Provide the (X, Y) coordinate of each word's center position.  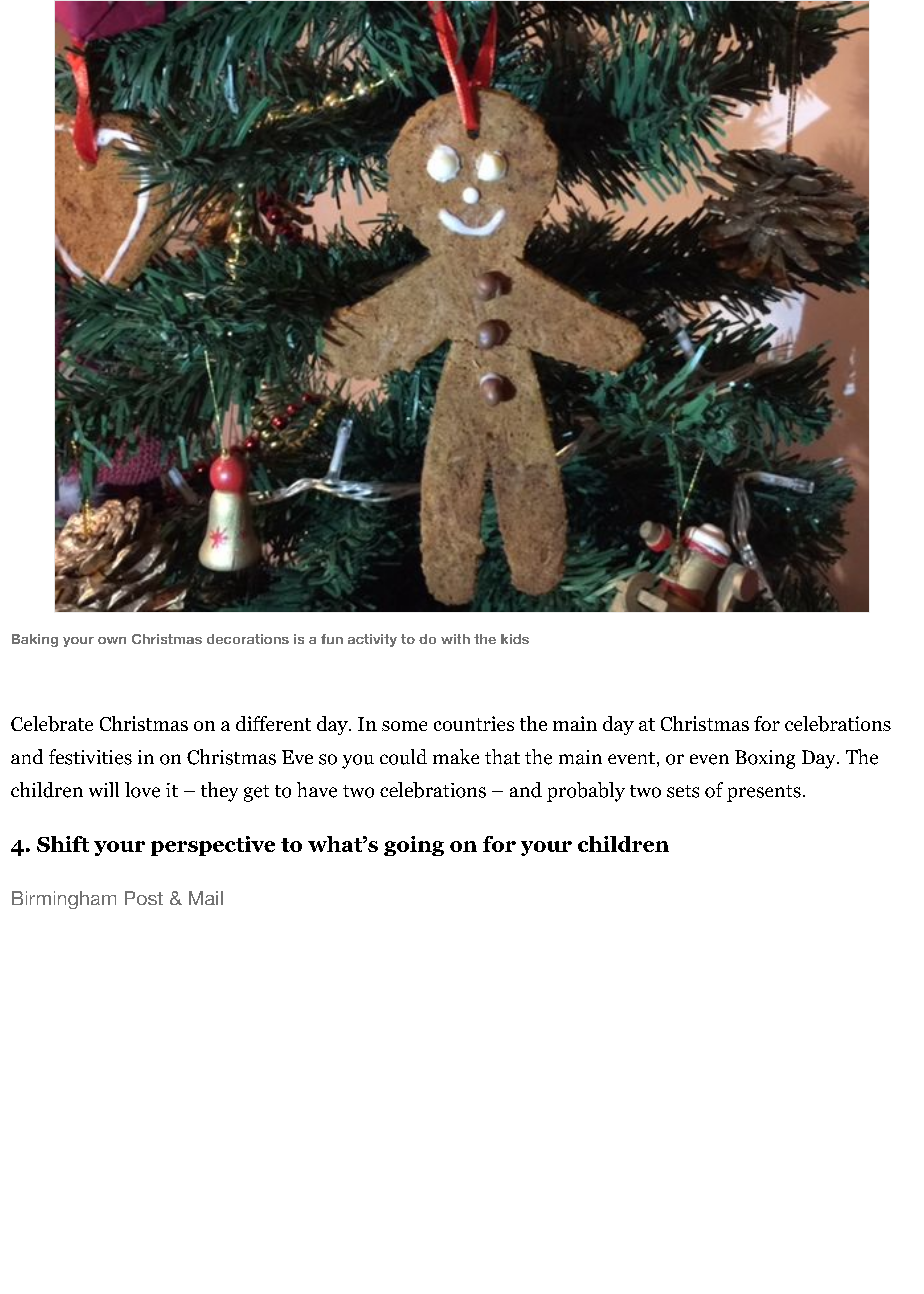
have (317, 790)
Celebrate (52, 724)
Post (144, 898)
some (404, 726)
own (112, 640)
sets (683, 791)
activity (372, 640)
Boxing (765, 759)
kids (515, 639)
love (142, 790)
